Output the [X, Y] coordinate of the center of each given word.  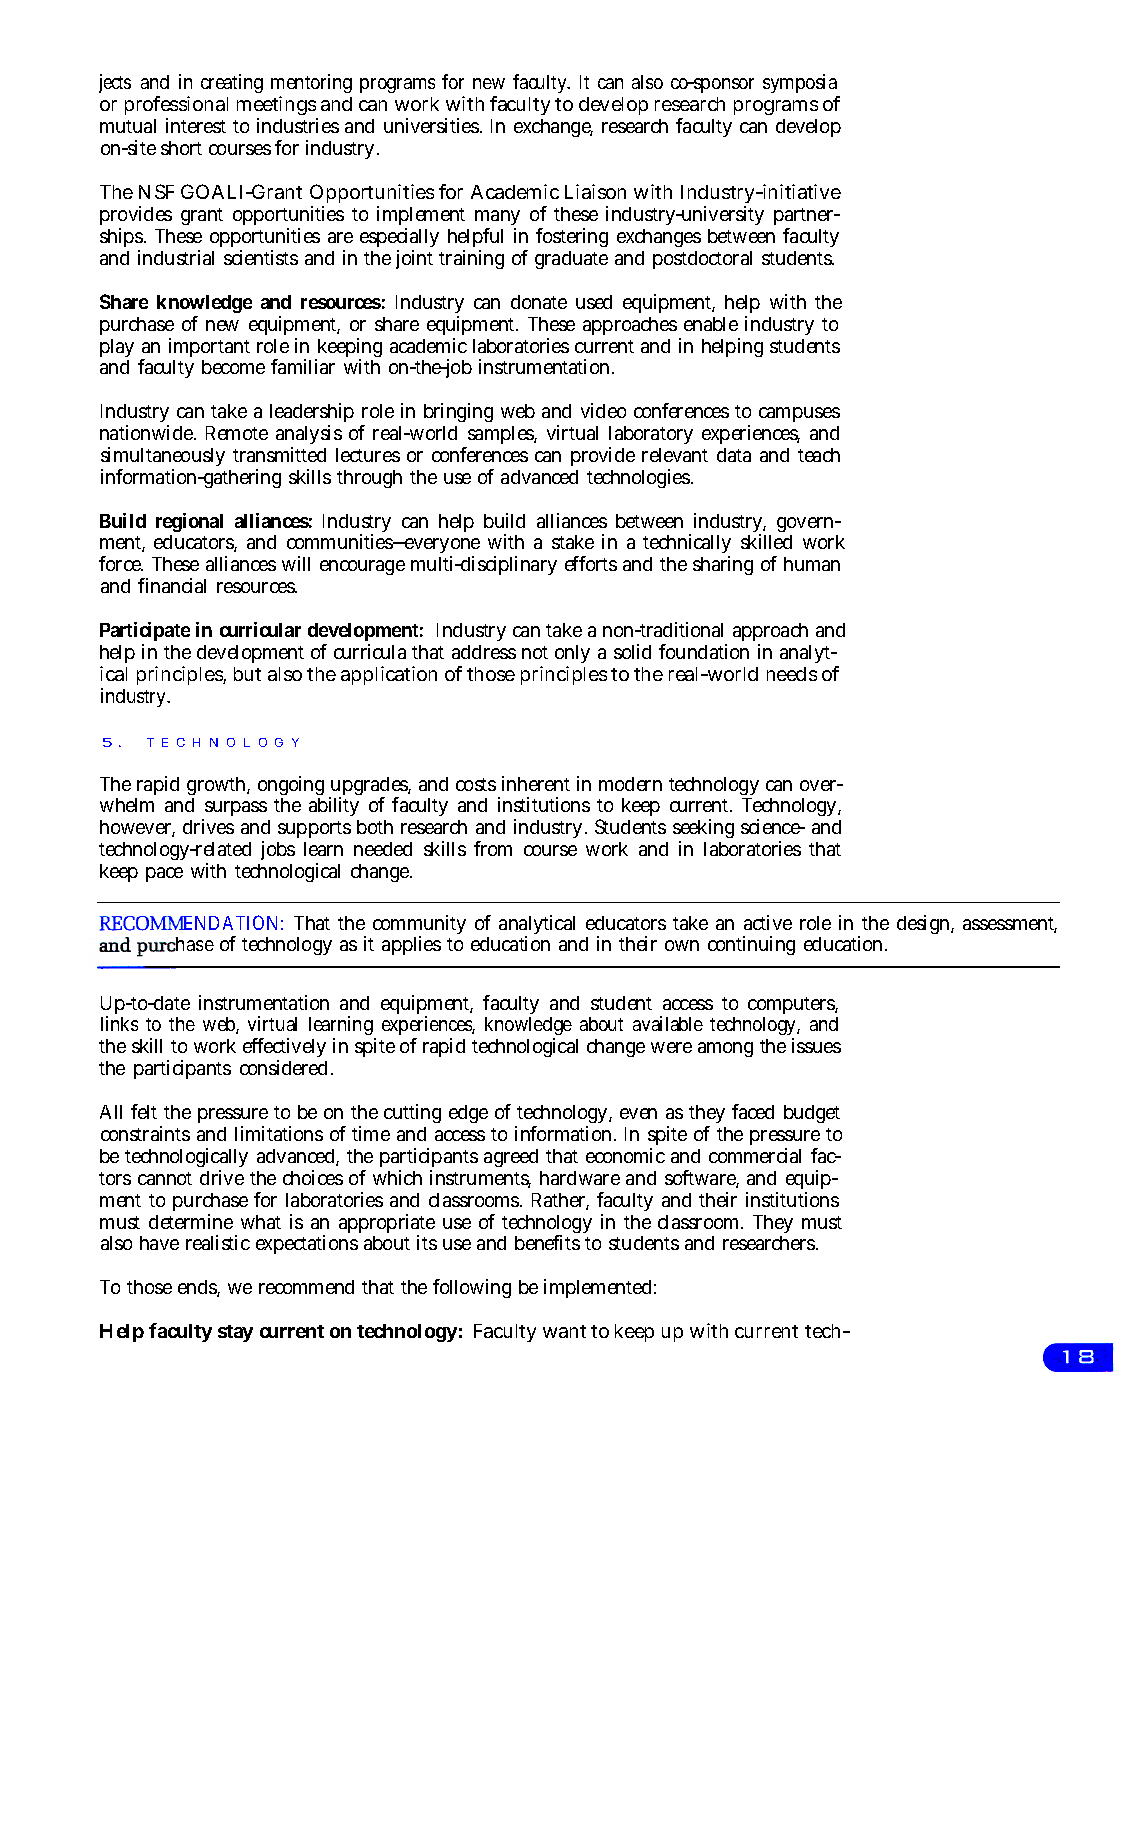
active [768, 922]
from [493, 848]
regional [189, 524]
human [812, 564]
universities [432, 125]
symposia [801, 85]
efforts [591, 563]
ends [199, 1288]
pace [164, 874]
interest [196, 125]
